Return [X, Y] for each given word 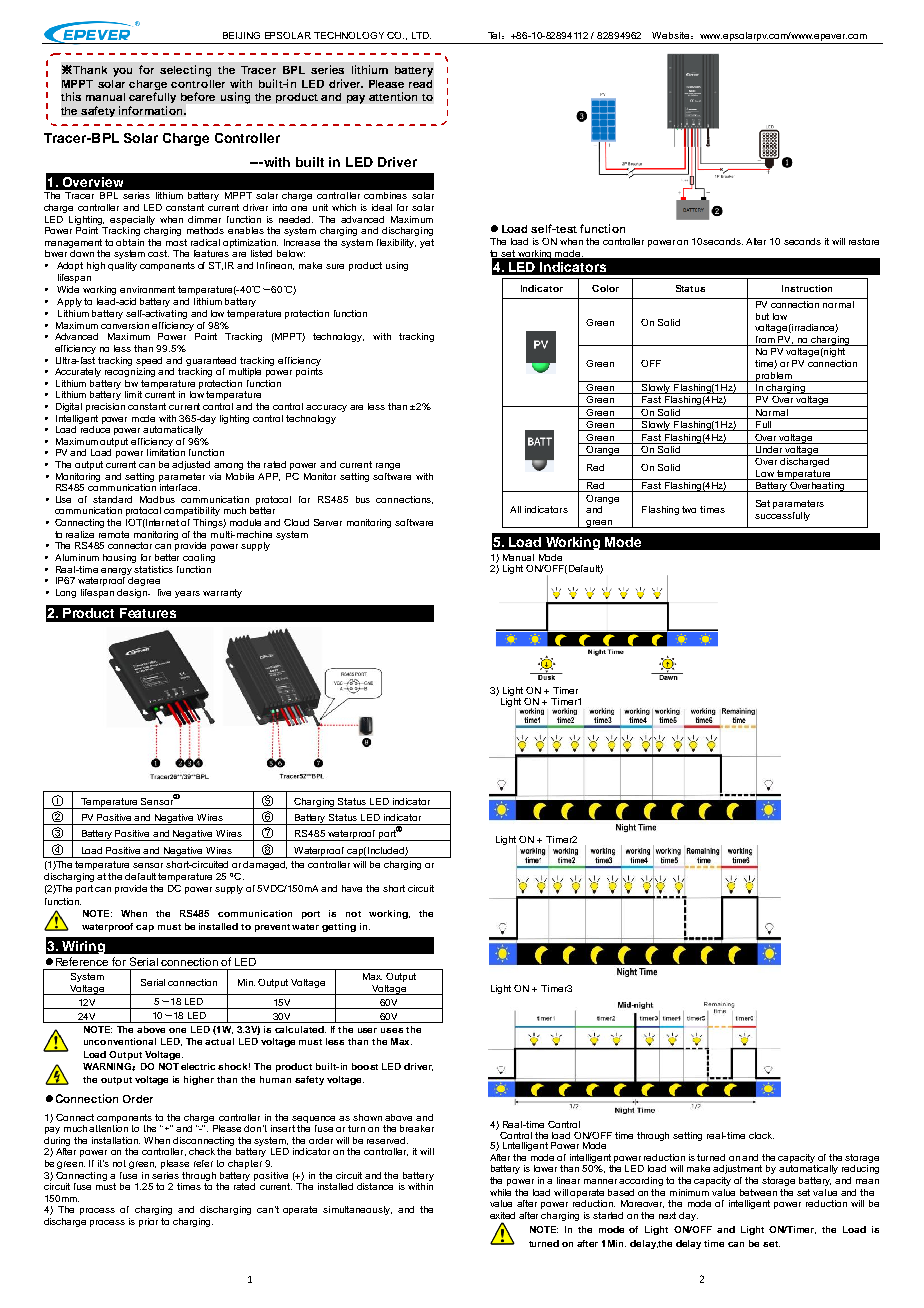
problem [774, 377]
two [689, 509]
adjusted [191, 465]
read [420, 84]
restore [864, 241]
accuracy [326, 408]
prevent [272, 928]
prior [148, 1222]
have [352, 888]
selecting [185, 71]
